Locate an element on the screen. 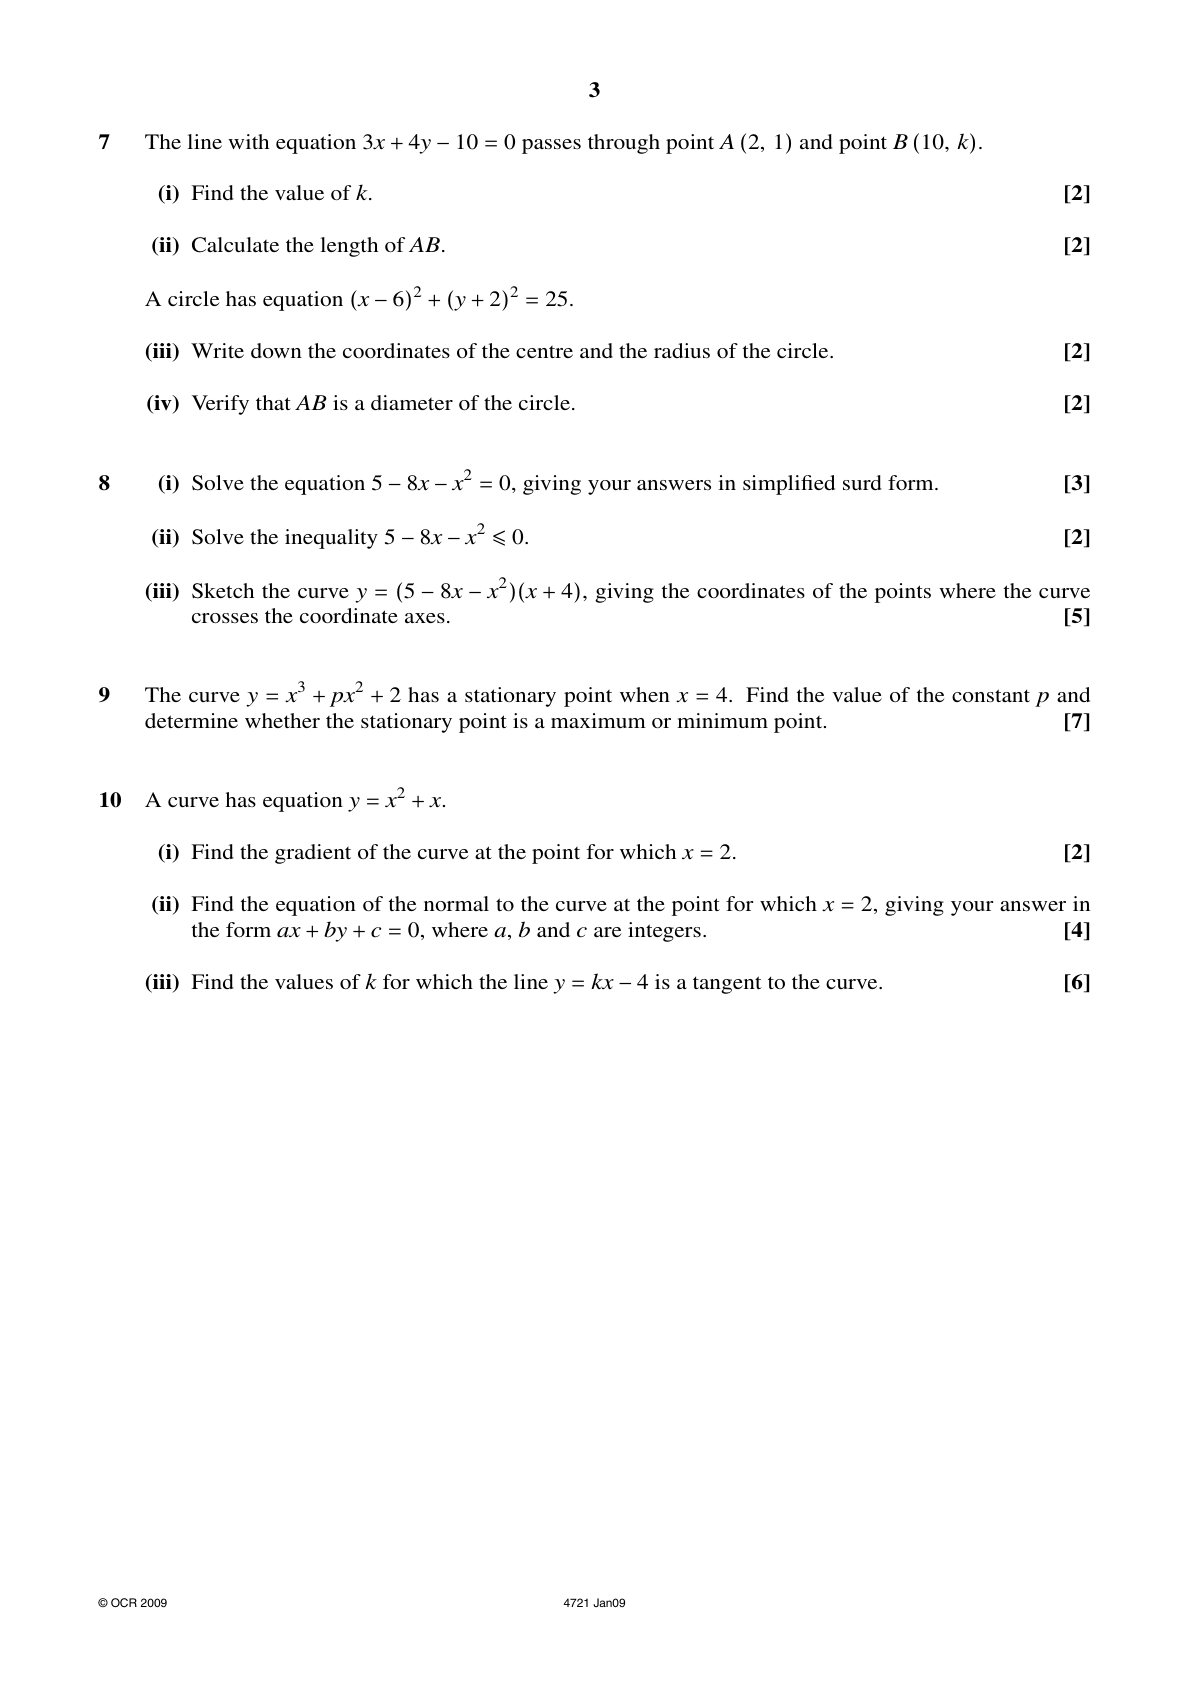  Verify is located at coordinates (220, 405).
